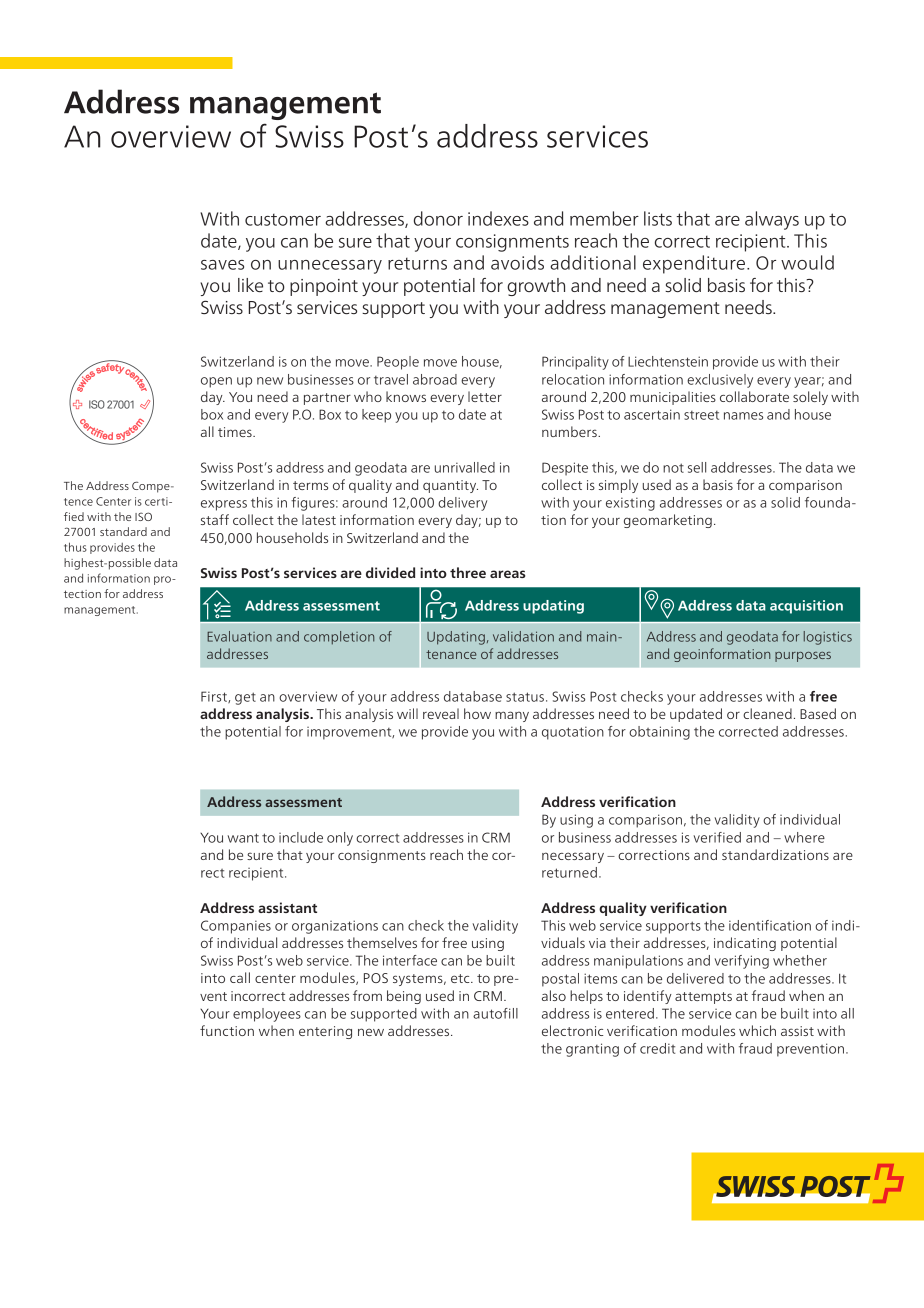 This screenshot has width=924, height=1308. What do you see at coordinates (441, 713) in the screenshot?
I see `reveal` at bounding box center [441, 713].
